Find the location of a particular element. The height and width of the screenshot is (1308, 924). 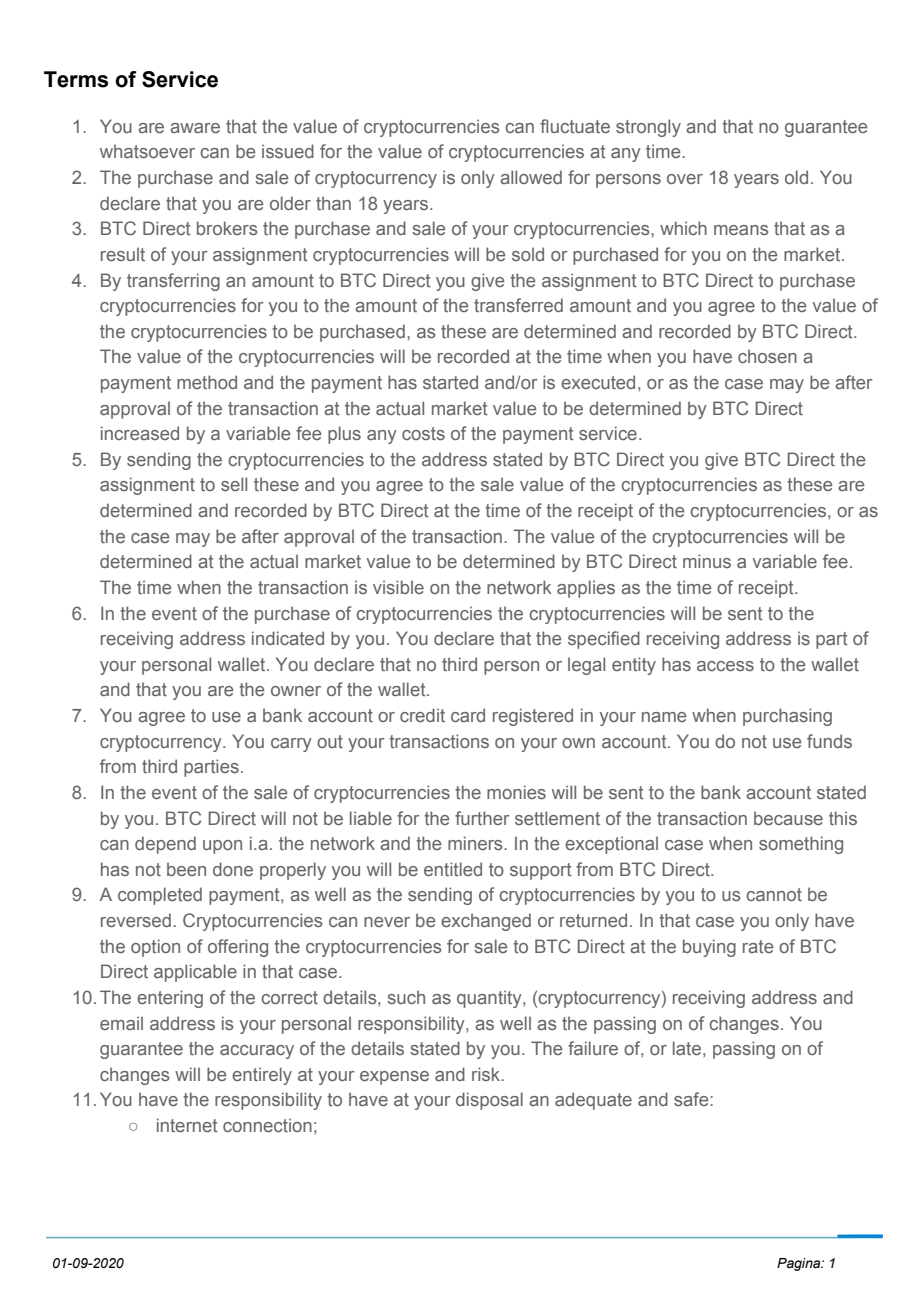

internet is located at coordinates (187, 1125).
